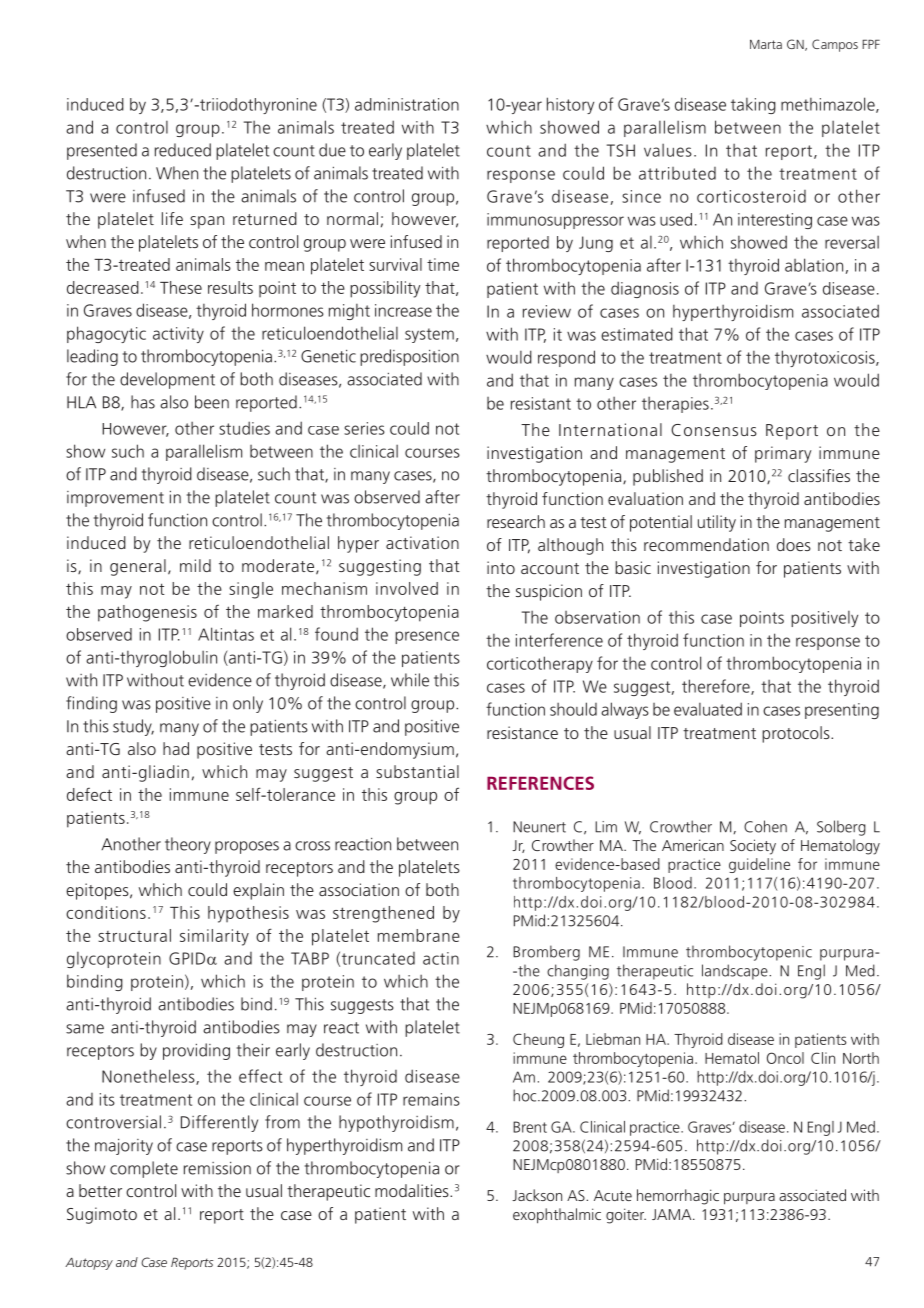  What do you see at coordinates (717, 687) in the screenshot?
I see `therefore` at bounding box center [717, 687].
